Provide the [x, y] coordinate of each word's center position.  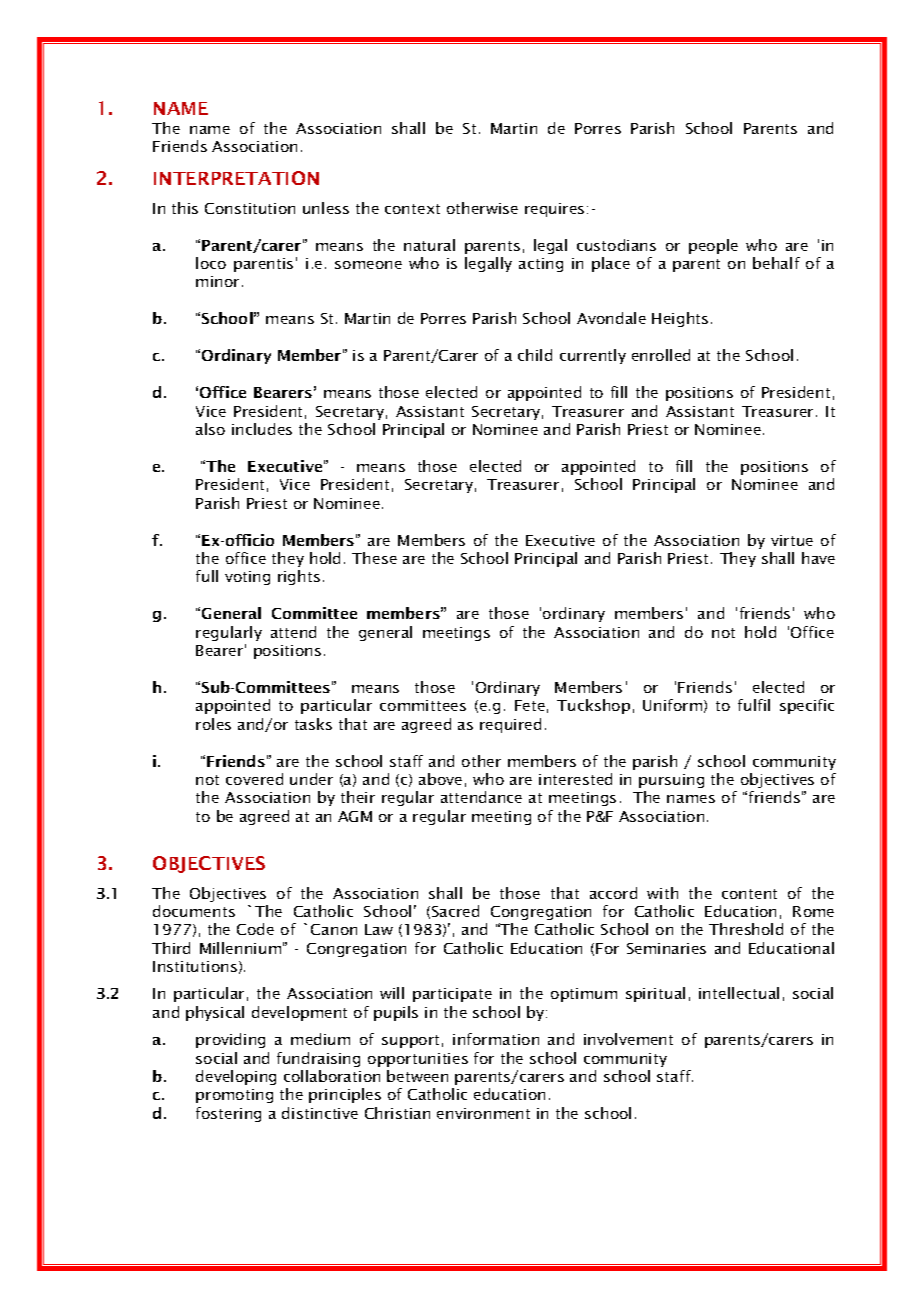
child [535, 355]
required [510, 725]
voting [247, 578]
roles [213, 724]
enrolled [661, 355]
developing [236, 1077]
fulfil [754, 705]
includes [262, 429]
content [749, 894]
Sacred [455, 911]
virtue [792, 540]
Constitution [250, 208]
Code [255, 929]
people [713, 246]
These [374, 558]
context [412, 209]
